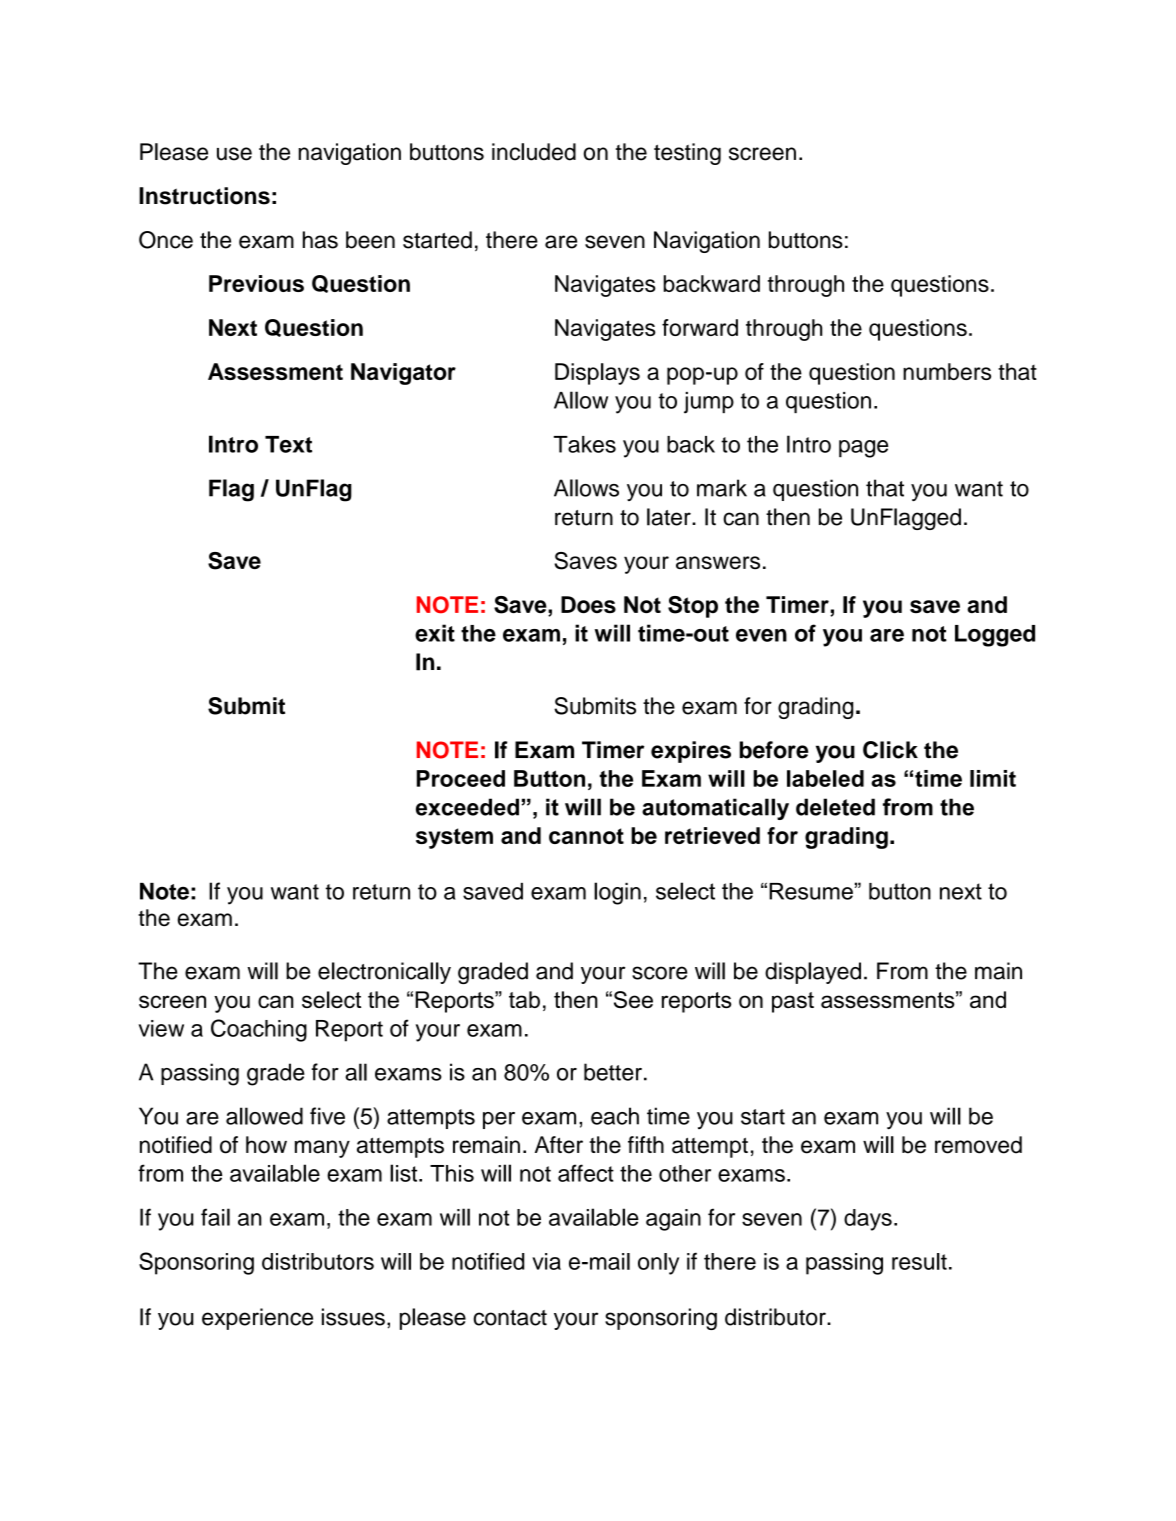  What do you see at coordinates (613, 1072) in the image?
I see `better` at bounding box center [613, 1072].
